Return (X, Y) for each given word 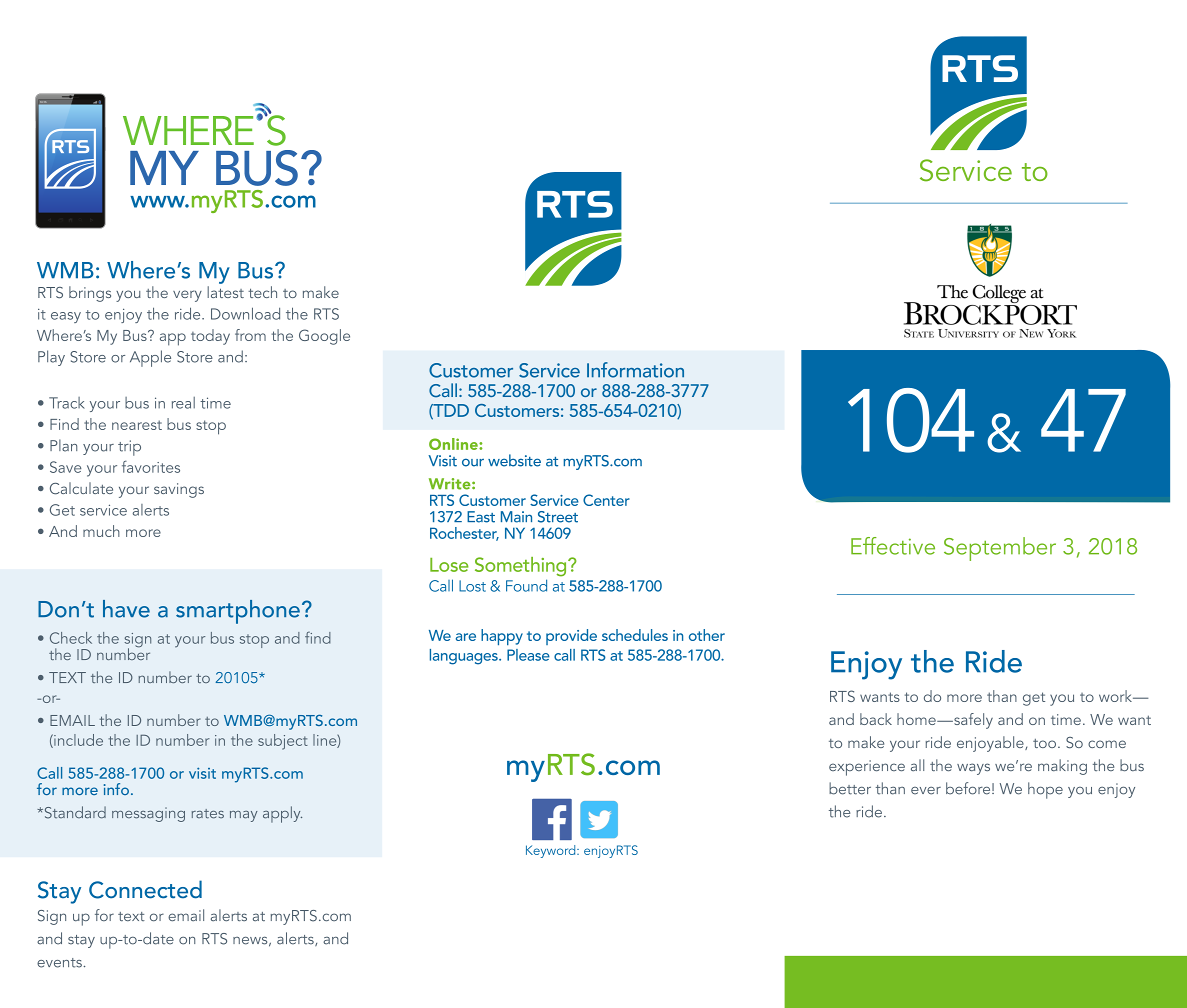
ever (926, 791)
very (187, 296)
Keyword (552, 851)
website (514, 460)
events (59, 963)
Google (324, 337)
